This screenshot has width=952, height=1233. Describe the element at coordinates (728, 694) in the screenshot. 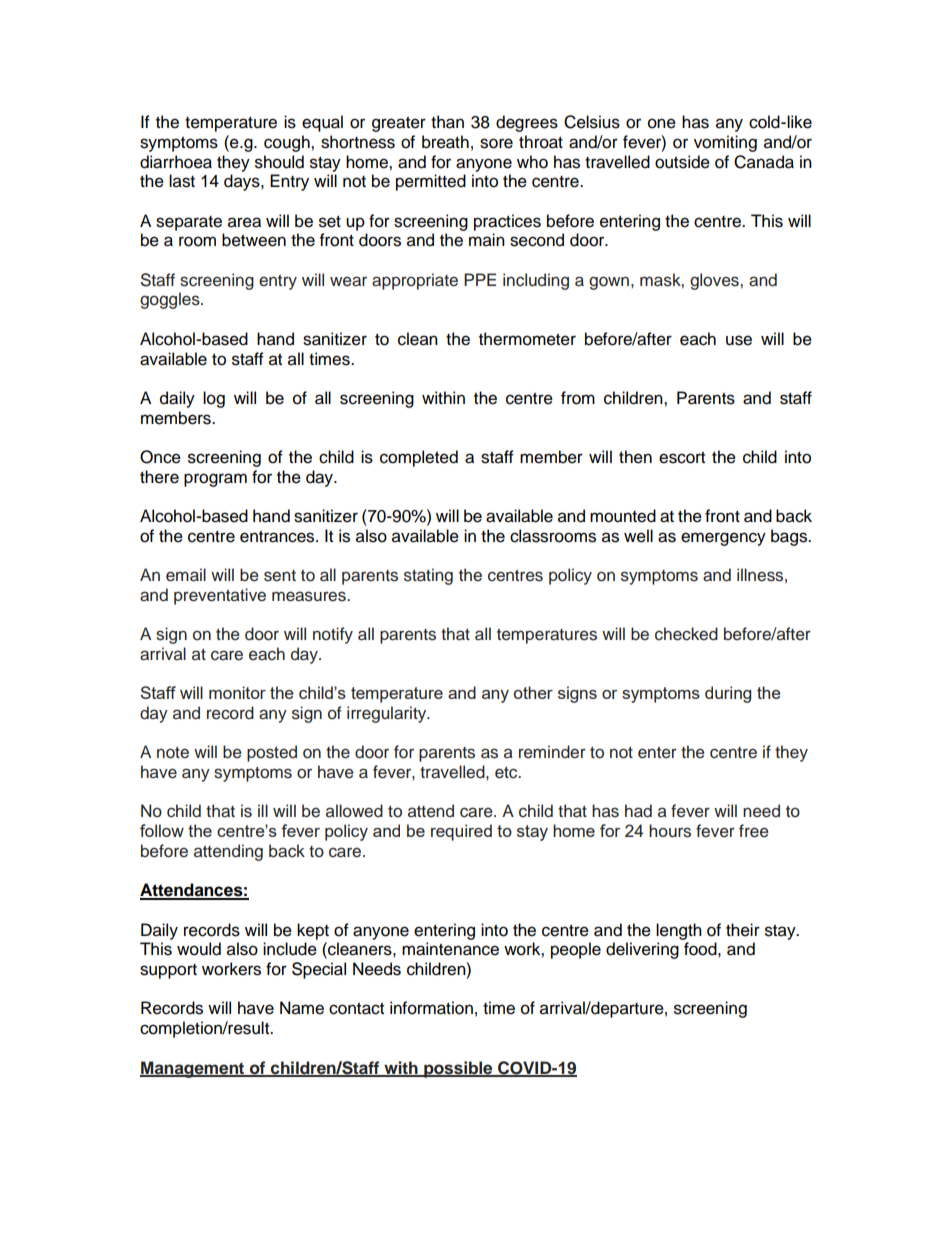

I see `during` at that location.
